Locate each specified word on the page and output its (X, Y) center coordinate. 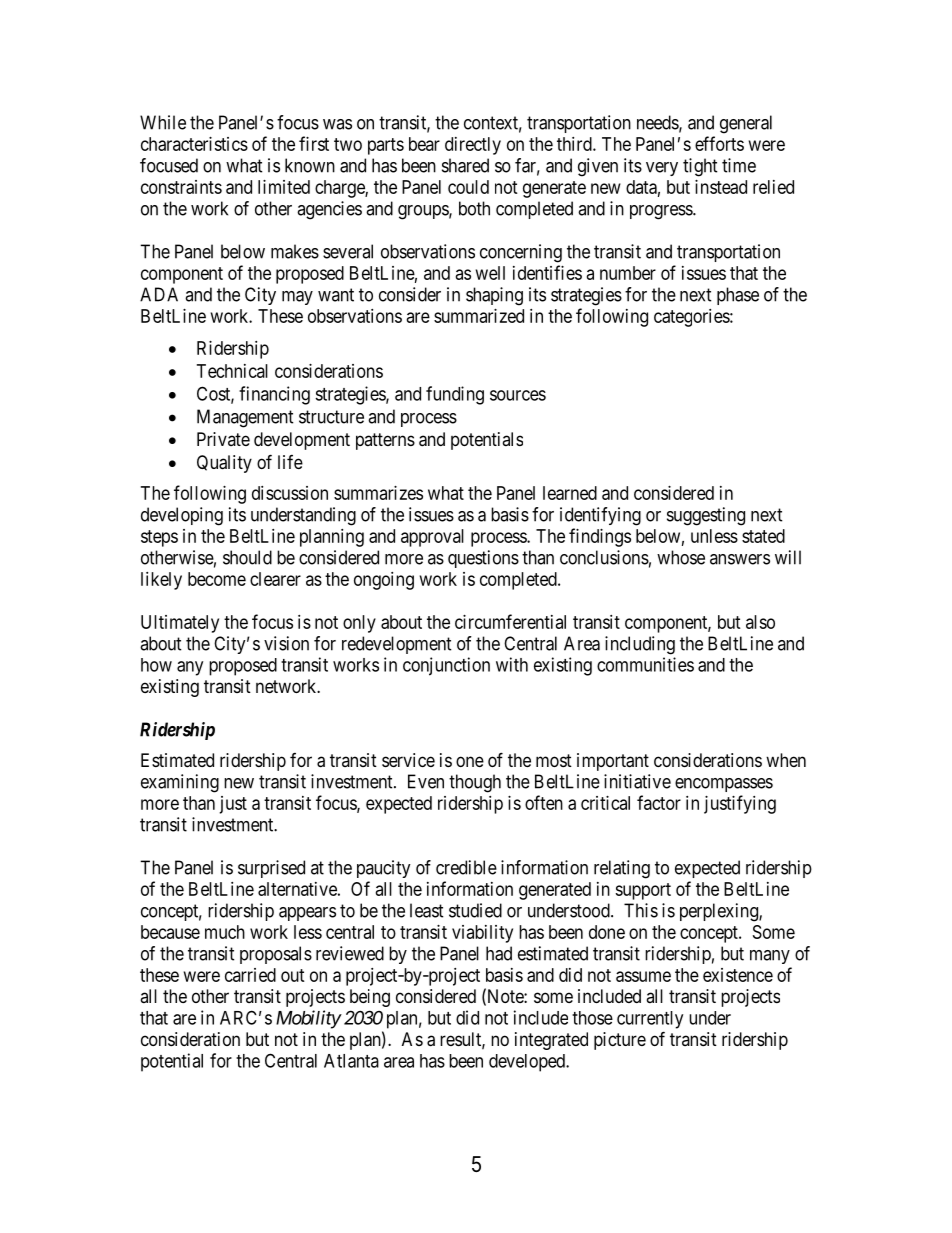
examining (180, 783)
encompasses (724, 785)
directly (473, 146)
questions (483, 559)
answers (740, 559)
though (475, 783)
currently (650, 1020)
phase (738, 296)
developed (528, 1063)
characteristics (194, 144)
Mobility (308, 1019)
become (217, 579)
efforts (719, 143)
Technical (232, 371)
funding (455, 395)
